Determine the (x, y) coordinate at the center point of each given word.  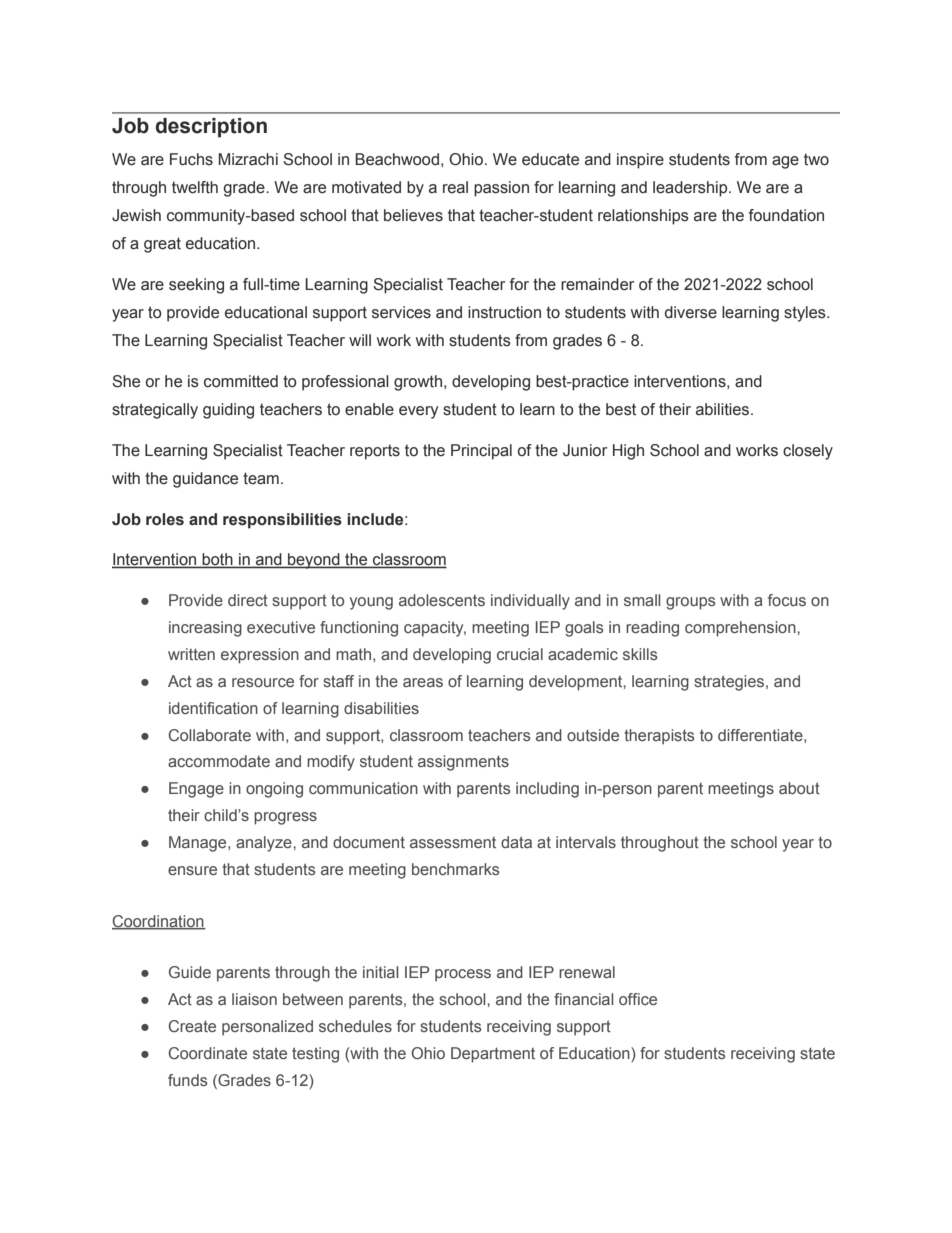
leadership (691, 189)
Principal (481, 452)
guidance (205, 480)
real (455, 187)
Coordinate (208, 1053)
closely (808, 452)
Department (493, 1055)
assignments (463, 763)
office (638, 999)
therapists (659, 737)
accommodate (219, 761)
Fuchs (191, 159)
